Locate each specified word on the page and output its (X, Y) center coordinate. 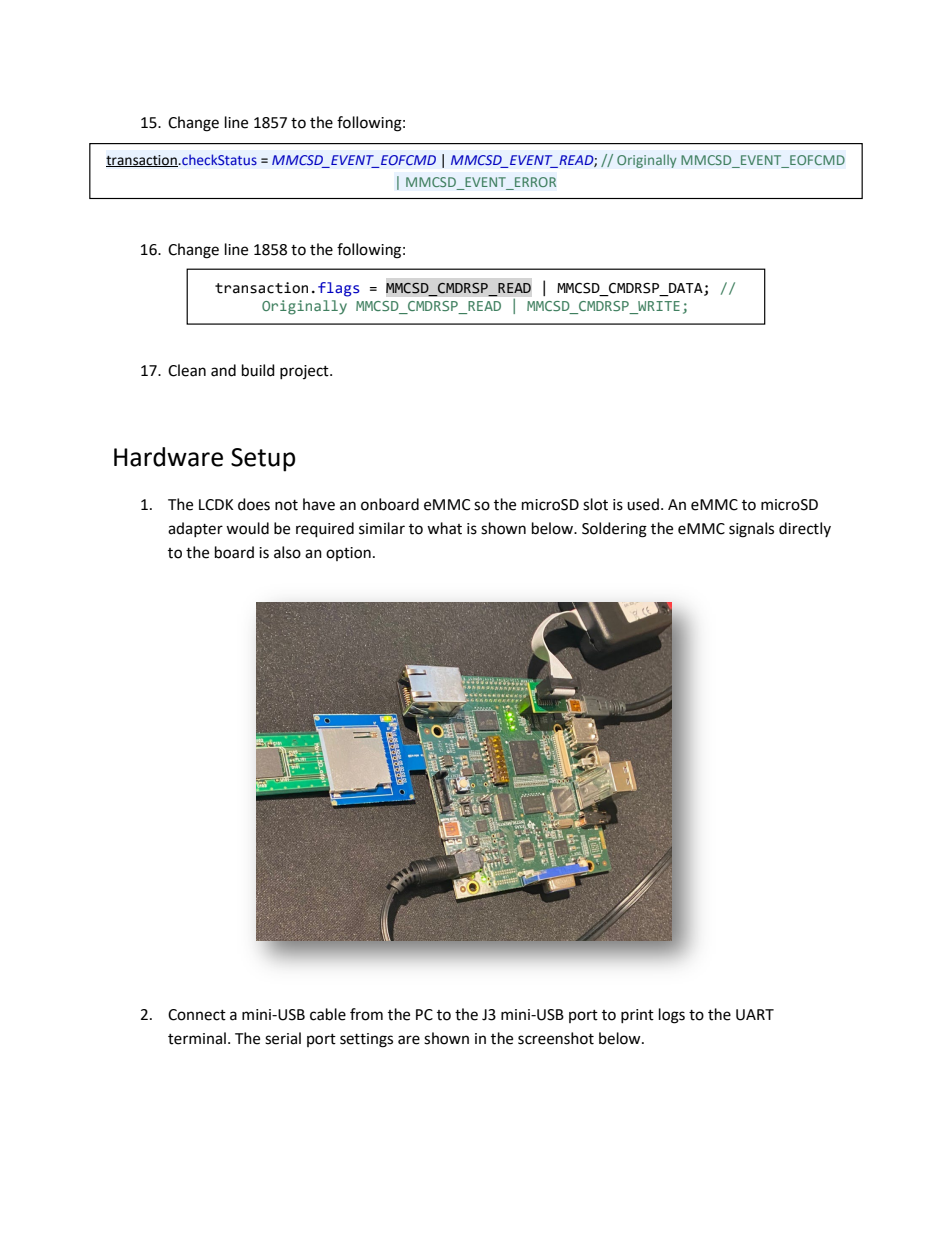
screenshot (556, 1038)
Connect (197, 1015)
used (643, 504)
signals (751, 530)
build (258, 370)
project (305, 372)
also (287, 552)
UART (755, 1015)
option (348, 554)
